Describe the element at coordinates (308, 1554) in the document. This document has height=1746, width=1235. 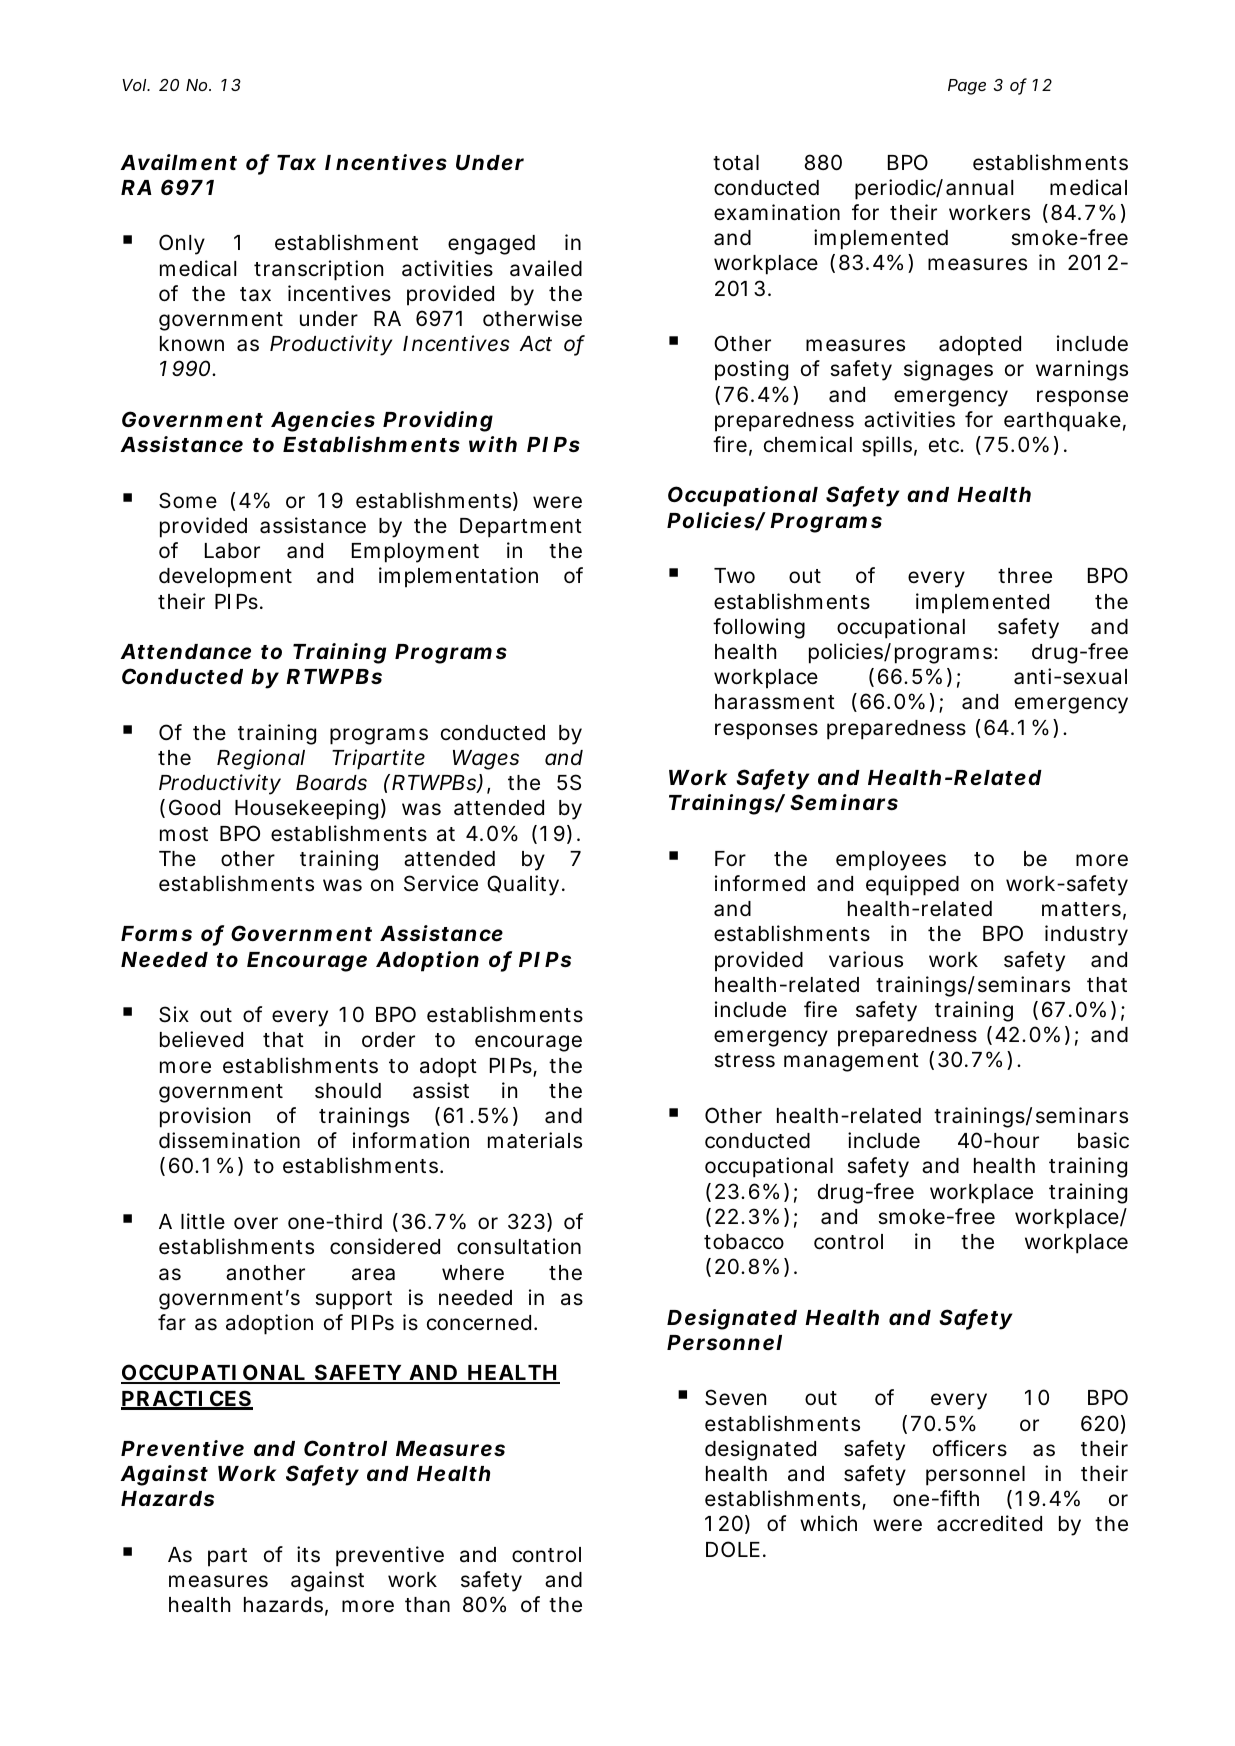
I see `its` at that location.
